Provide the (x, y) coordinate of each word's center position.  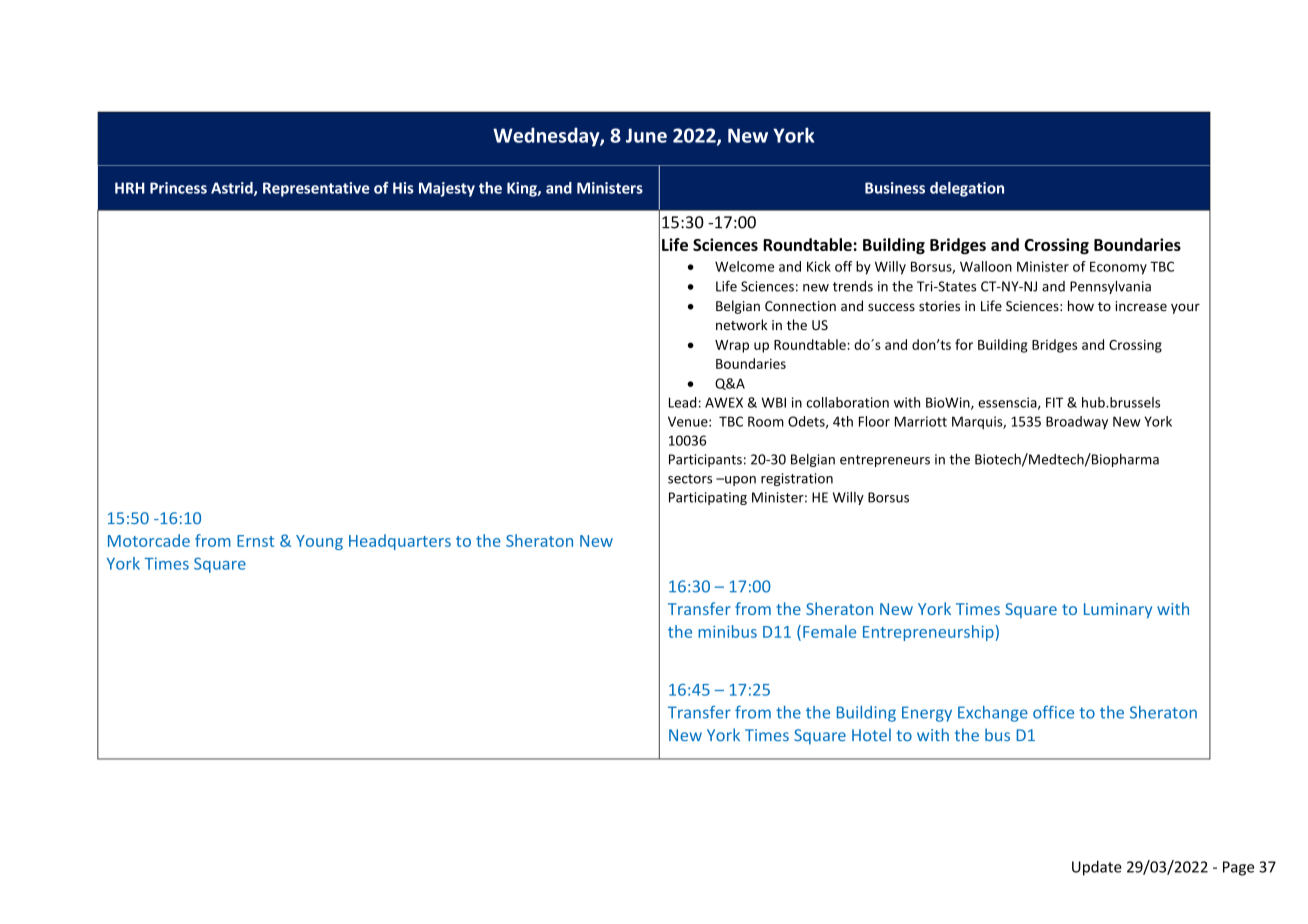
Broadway (1077, 422)
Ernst (255, 541)
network (741, 325)
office (1053, 712)
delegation (967, 189)
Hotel (871, 734)
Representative (316, 189)
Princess (178, 188)
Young (319, 542)
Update (1097, 868)
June (646, 135)
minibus (727, 631)
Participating (708, 498)
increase (1141, 306)
